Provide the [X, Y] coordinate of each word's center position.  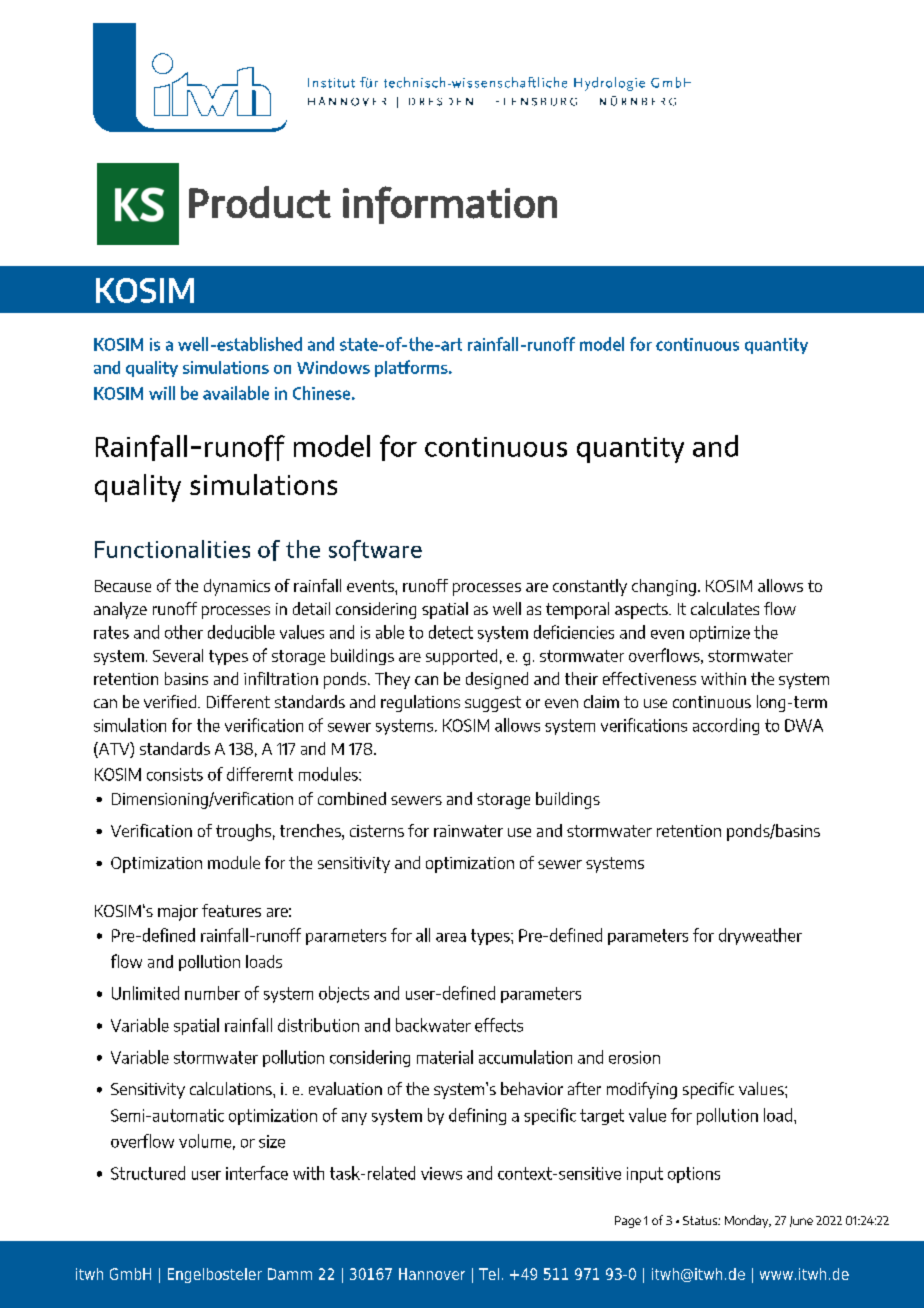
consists [175, 774]
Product [260, 202]
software [375, 550]
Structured [148, 1173]
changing [664, 587]
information [450, 205]
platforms [412, 368]
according [726, 726]
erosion [634, 1057]
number [212, 993]
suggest [493, 704]
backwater [433, 1025]
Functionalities [172, 549]
